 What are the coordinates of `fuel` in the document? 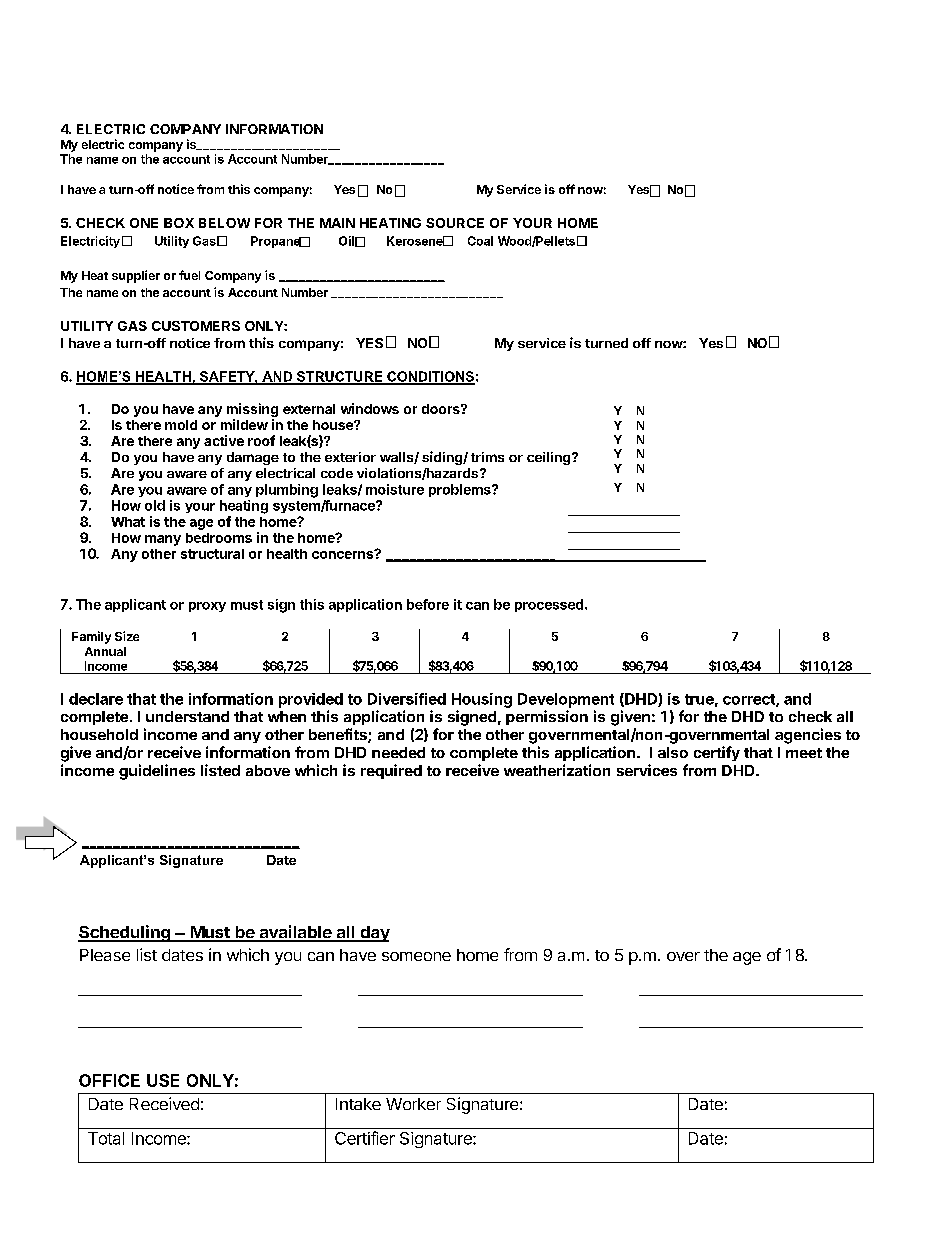 It's located at (189, 275).
